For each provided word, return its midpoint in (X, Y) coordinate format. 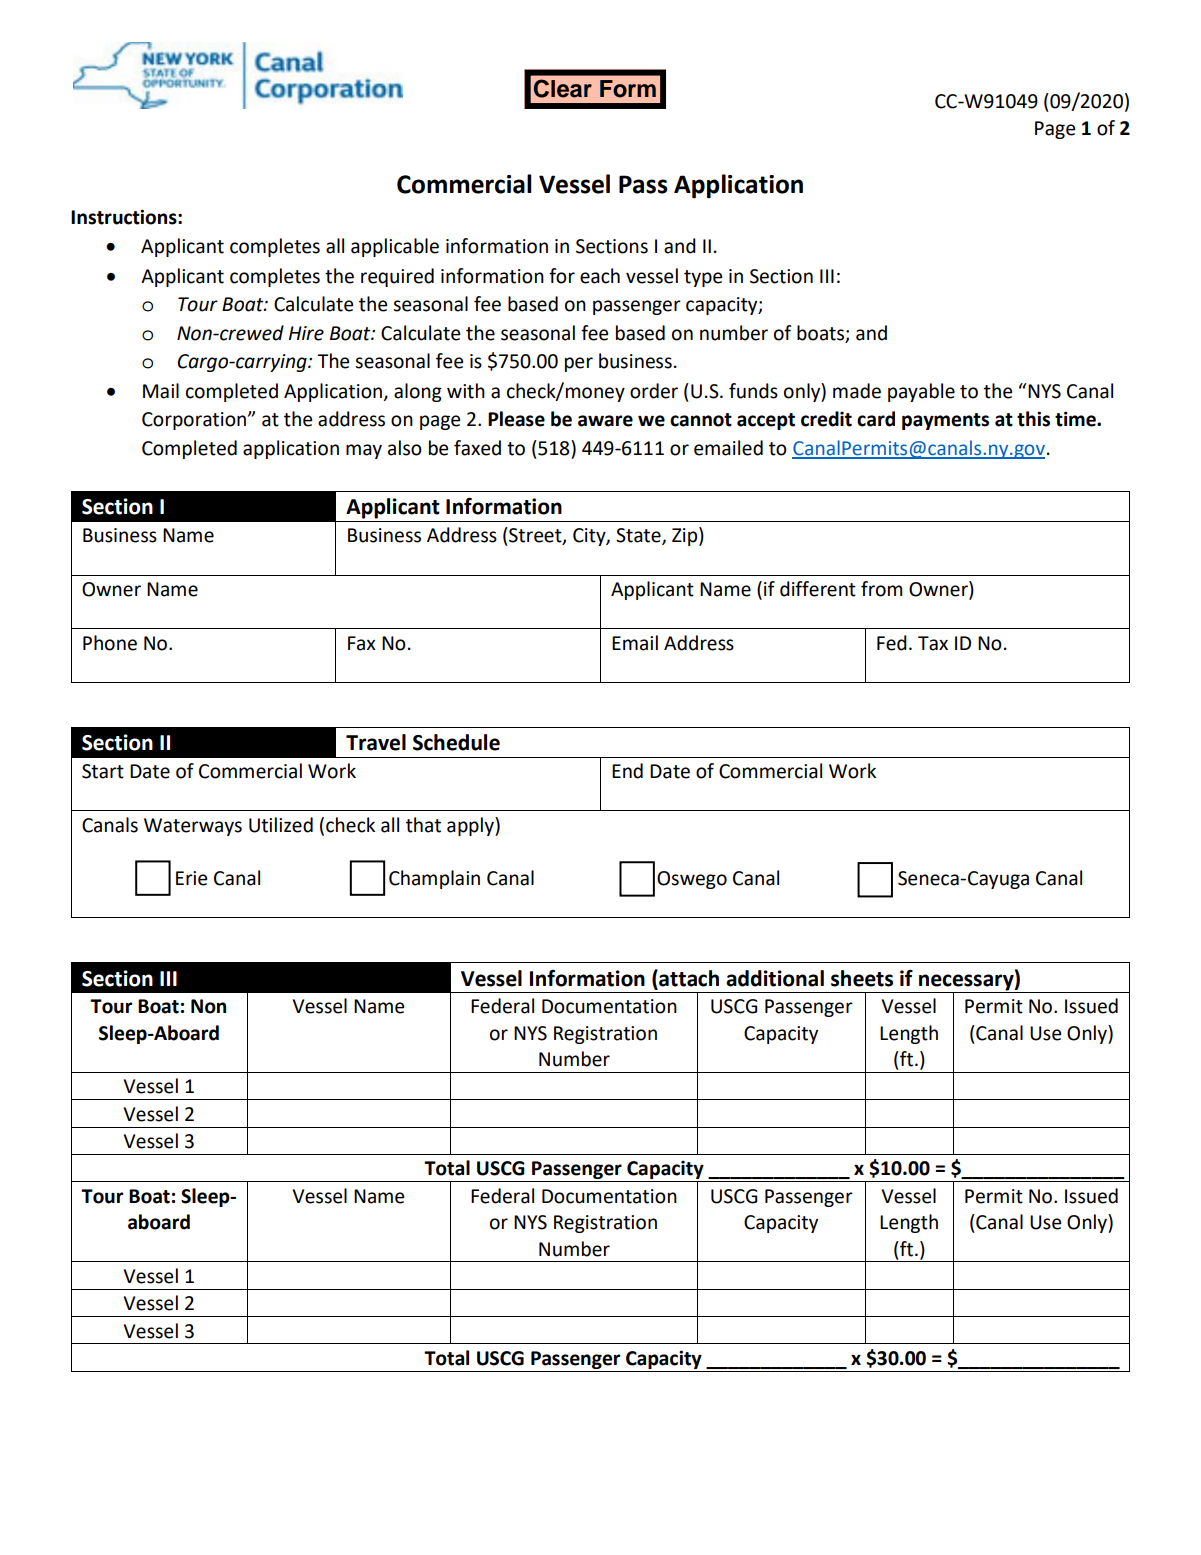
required (397, 277)
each (600, 276)
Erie (191, 878)
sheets (862, 978)
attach (688, 978)
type (703, 278)
